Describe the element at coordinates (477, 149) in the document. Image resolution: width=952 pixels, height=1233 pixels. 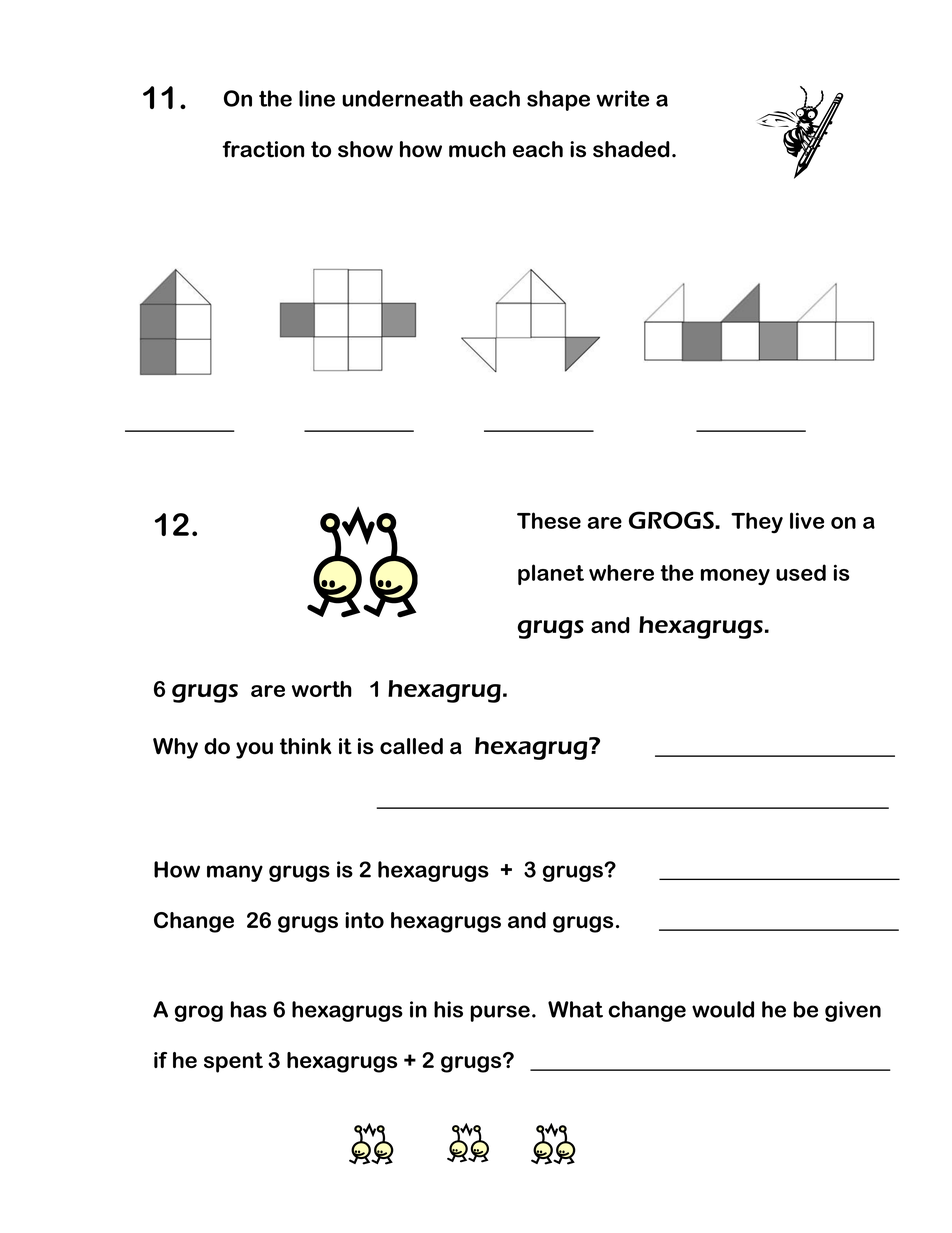
I see `much` at that location.
